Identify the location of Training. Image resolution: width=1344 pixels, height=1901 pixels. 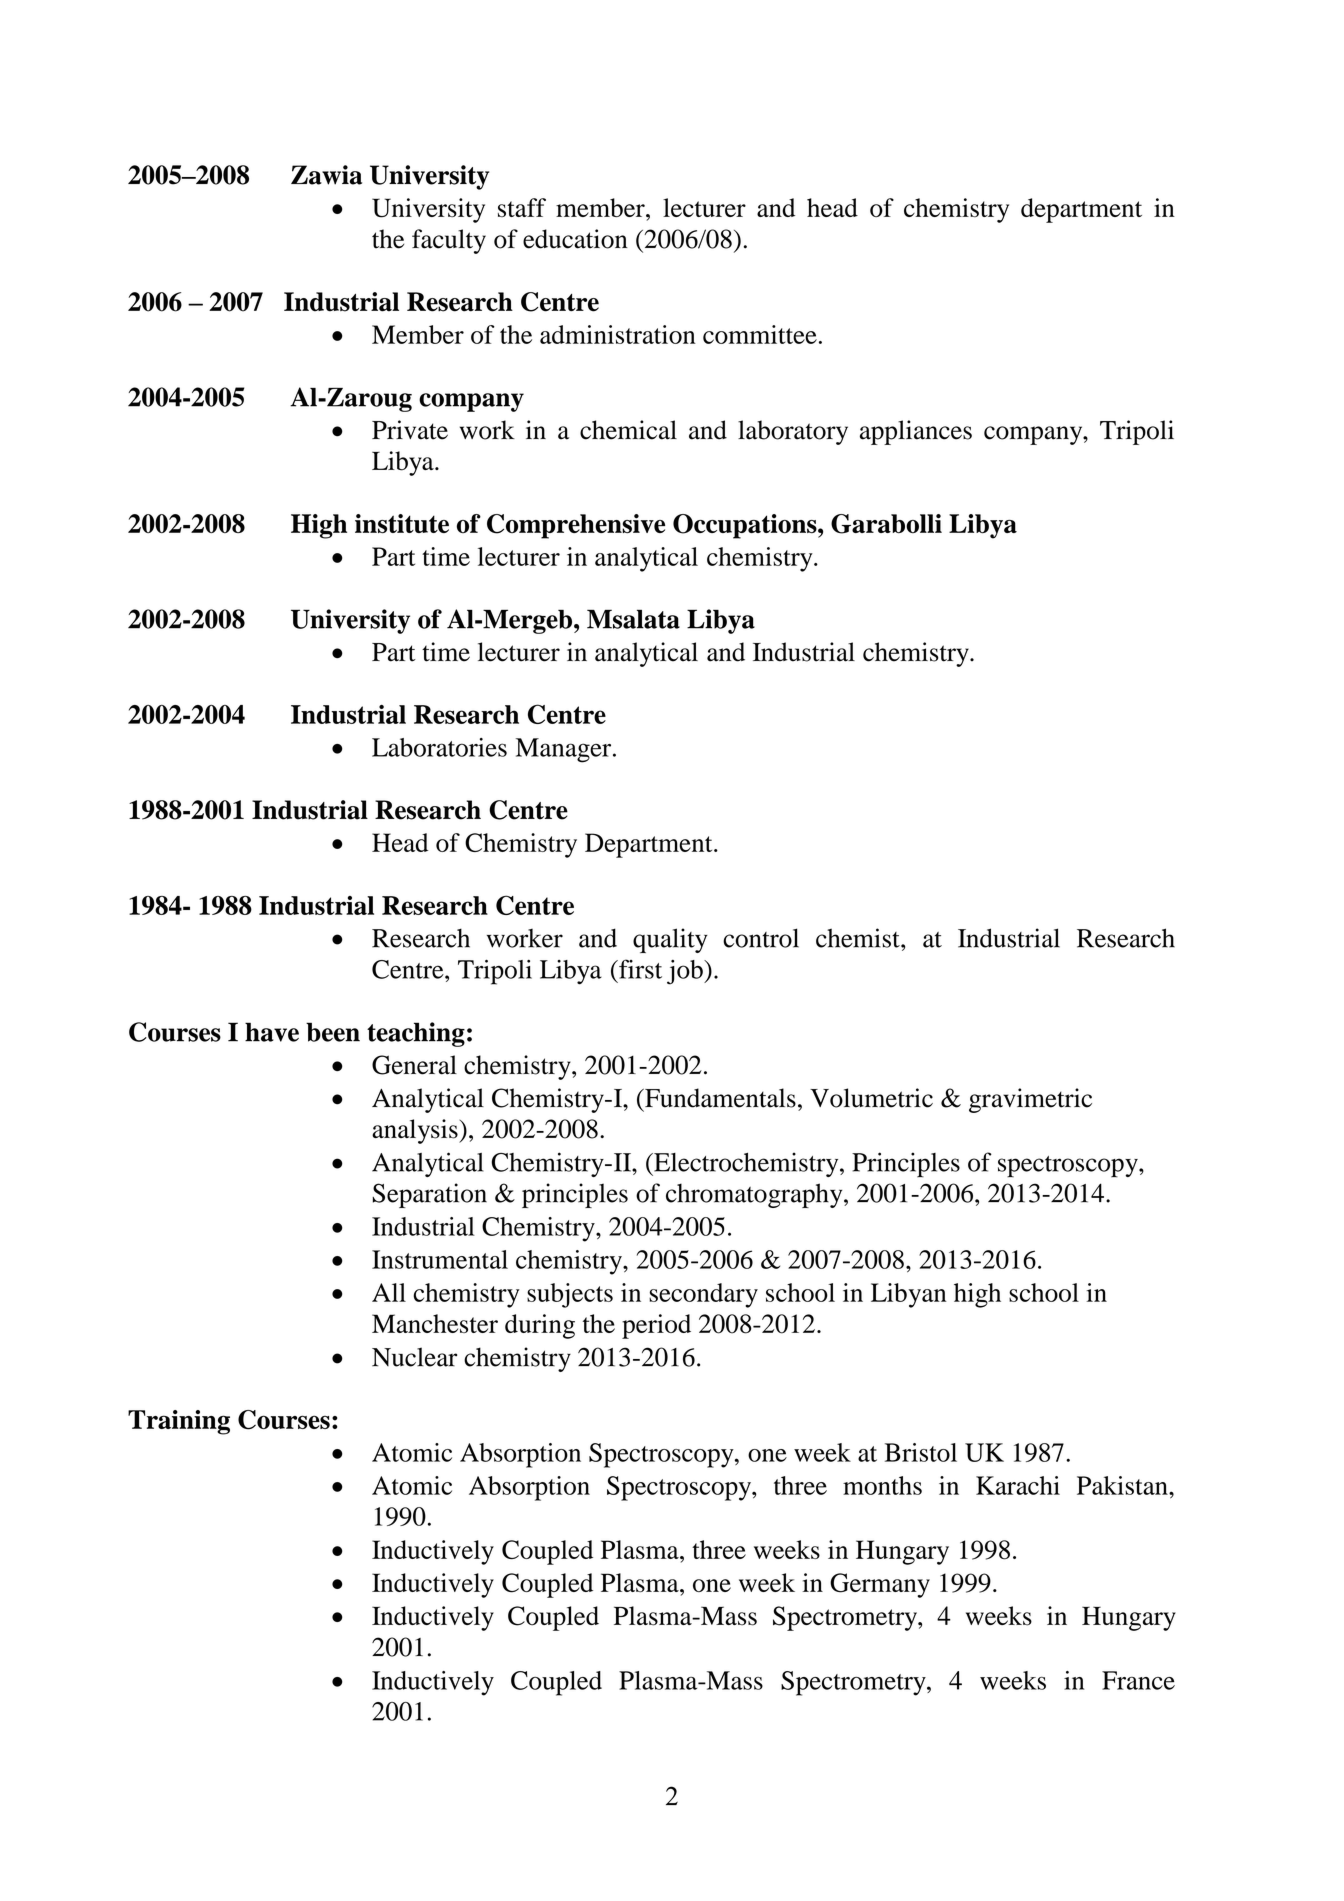
(179, 1422).
